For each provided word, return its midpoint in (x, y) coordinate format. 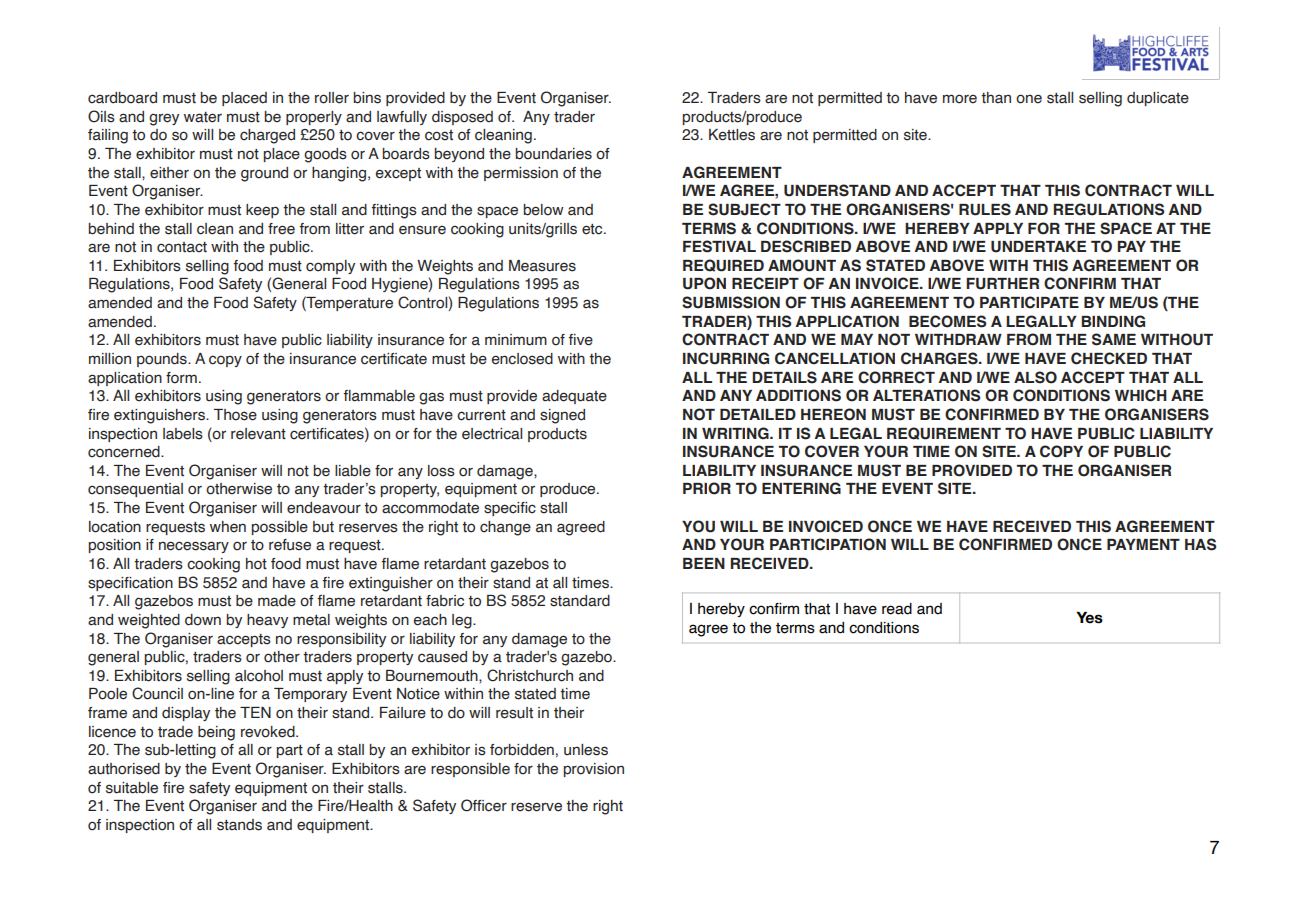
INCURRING (726, 358)
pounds (163, 360)
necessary (194, 547)
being (216, 733)
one (1029, 99)
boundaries (554, 154)
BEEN (704, 563)
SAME (1114, 339)
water (203, 117)
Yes (1089, 618)
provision (594, 770)
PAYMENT (1143, 544)
